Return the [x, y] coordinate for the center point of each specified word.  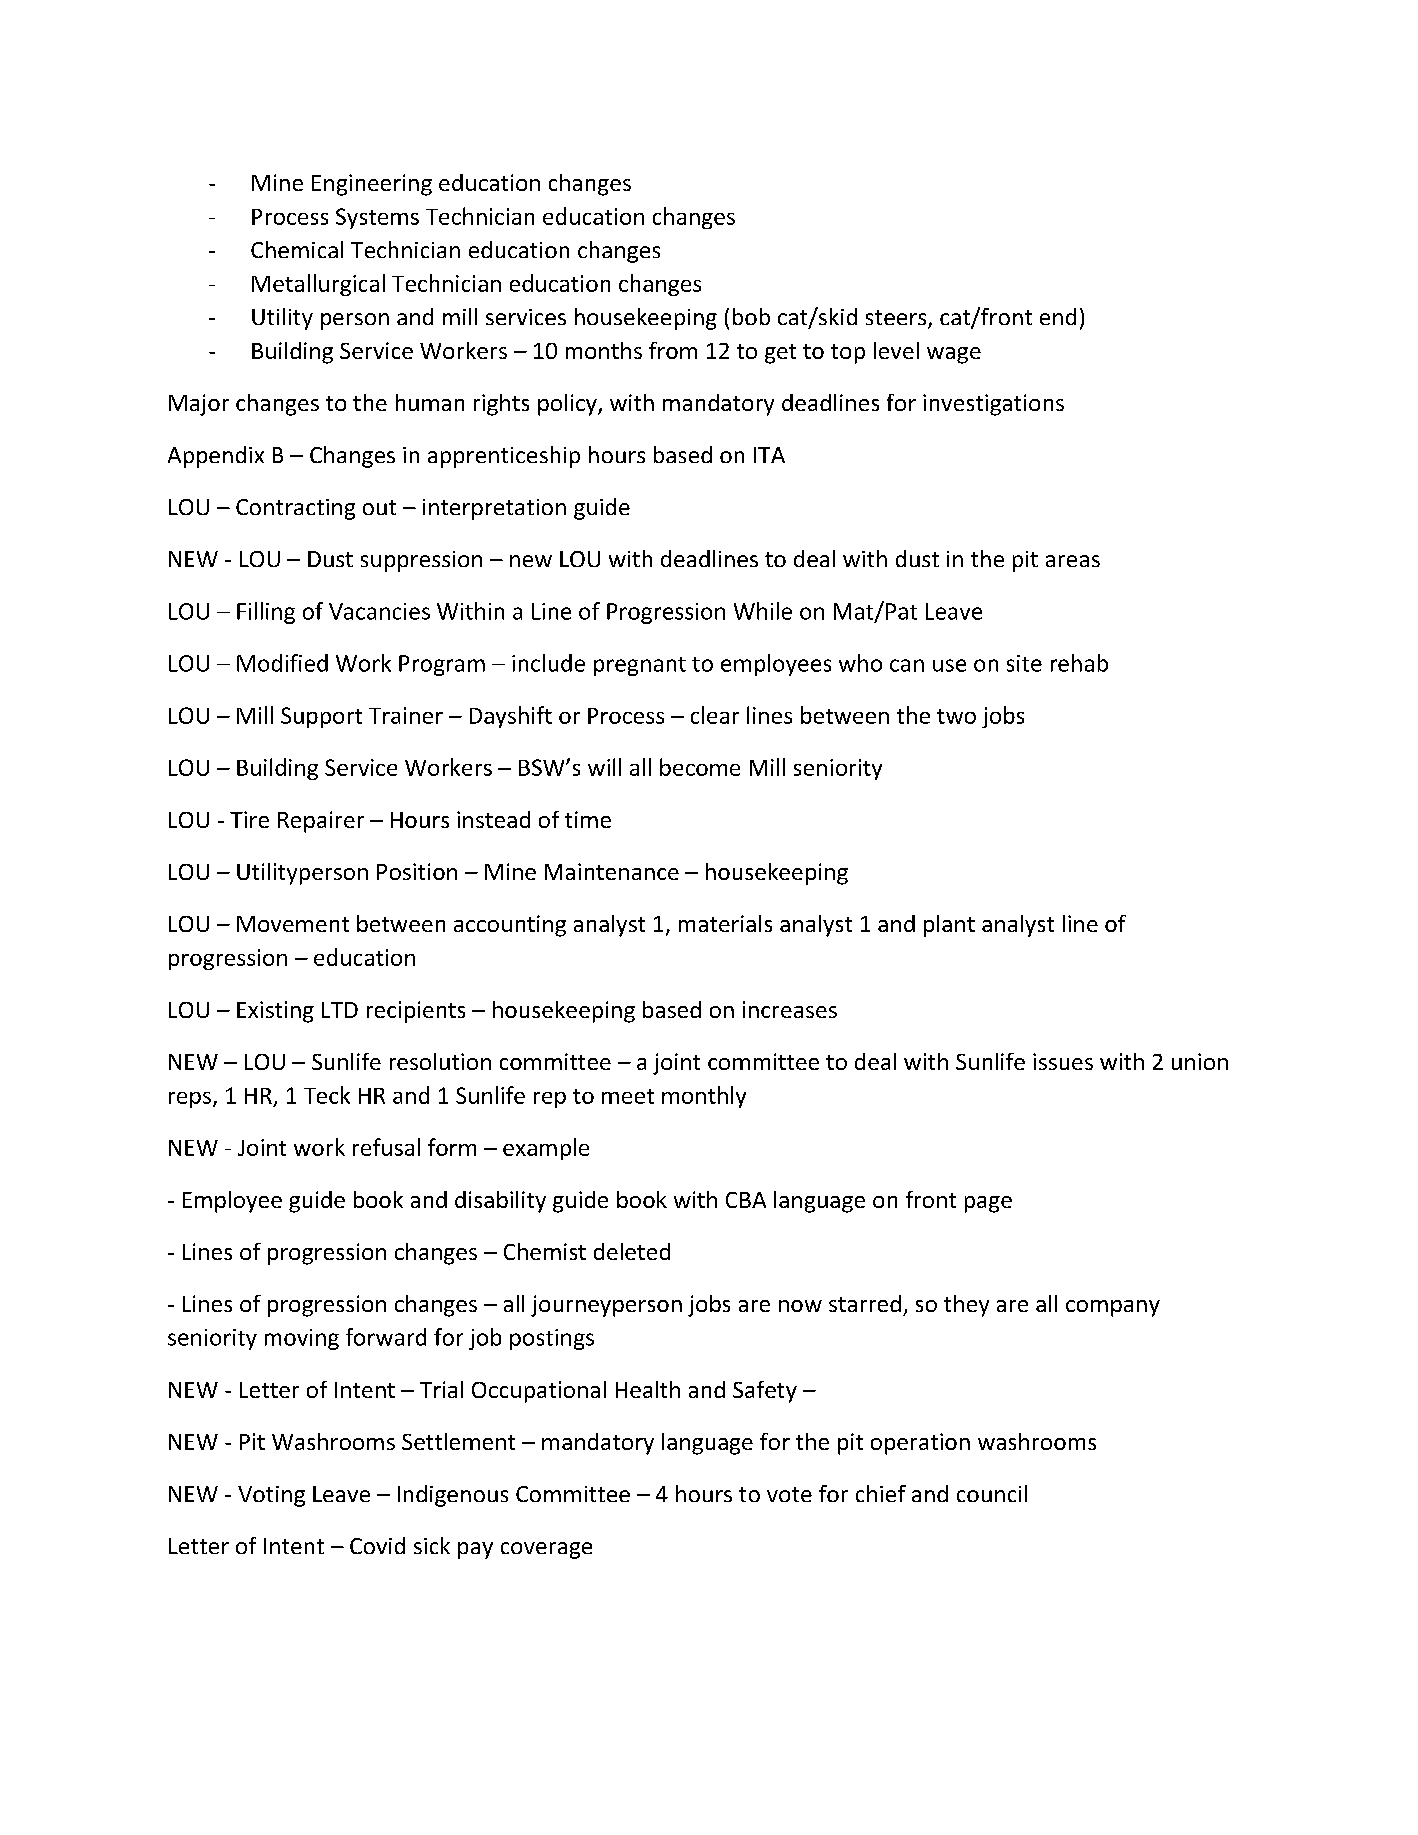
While [763, 611]
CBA [746, 1200]
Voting [271, 1496]
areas [1073, 561]
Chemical [297, 249]
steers [897, 319]
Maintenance [612, 871]
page [988, 1204]
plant [949, 926]
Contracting [295, 509]
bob [751, 316]
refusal [386, 1147]
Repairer [321, 822]
